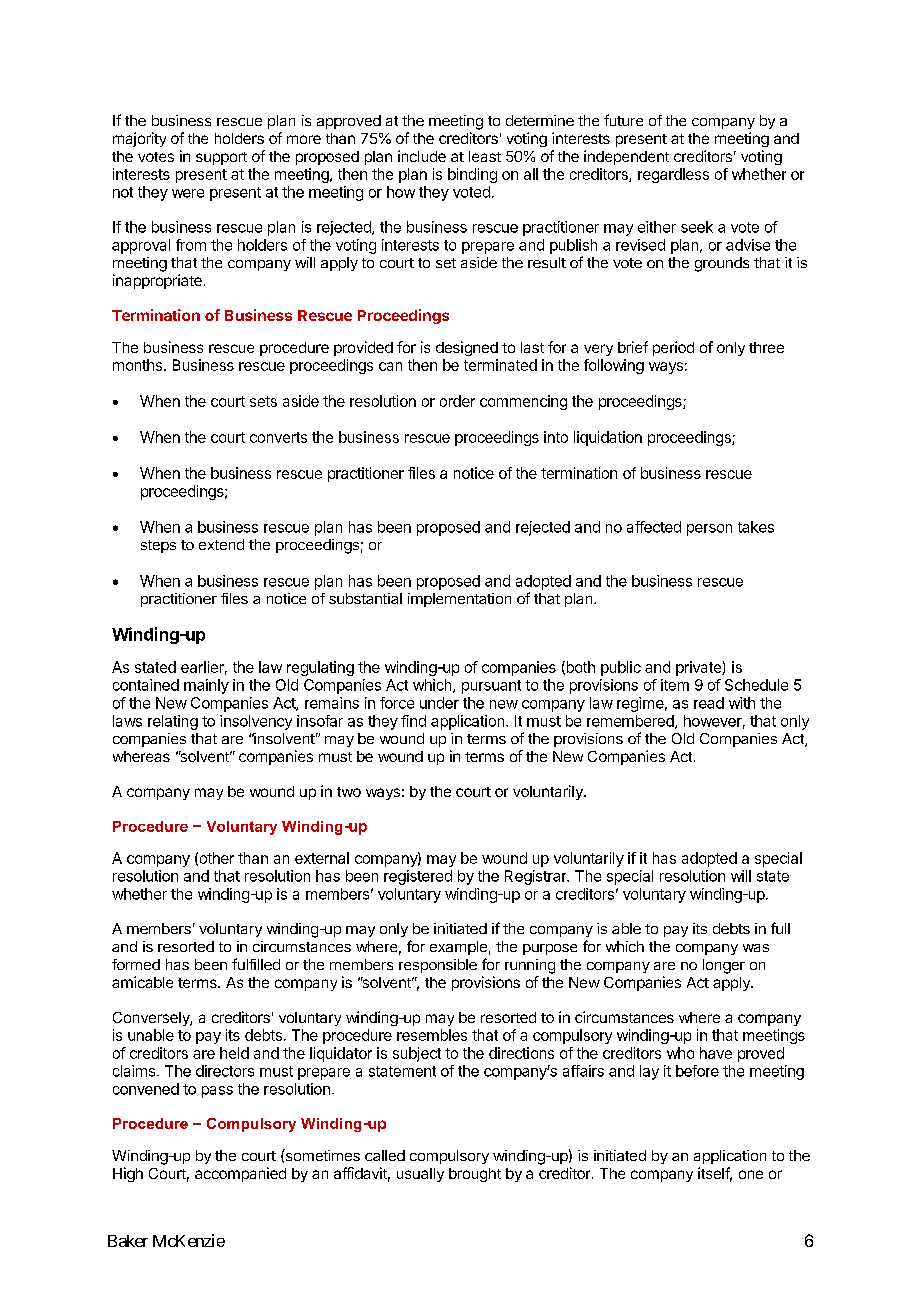  Describe the element at coordinates (475, 1175) in the page. I see `brought` at that location.
